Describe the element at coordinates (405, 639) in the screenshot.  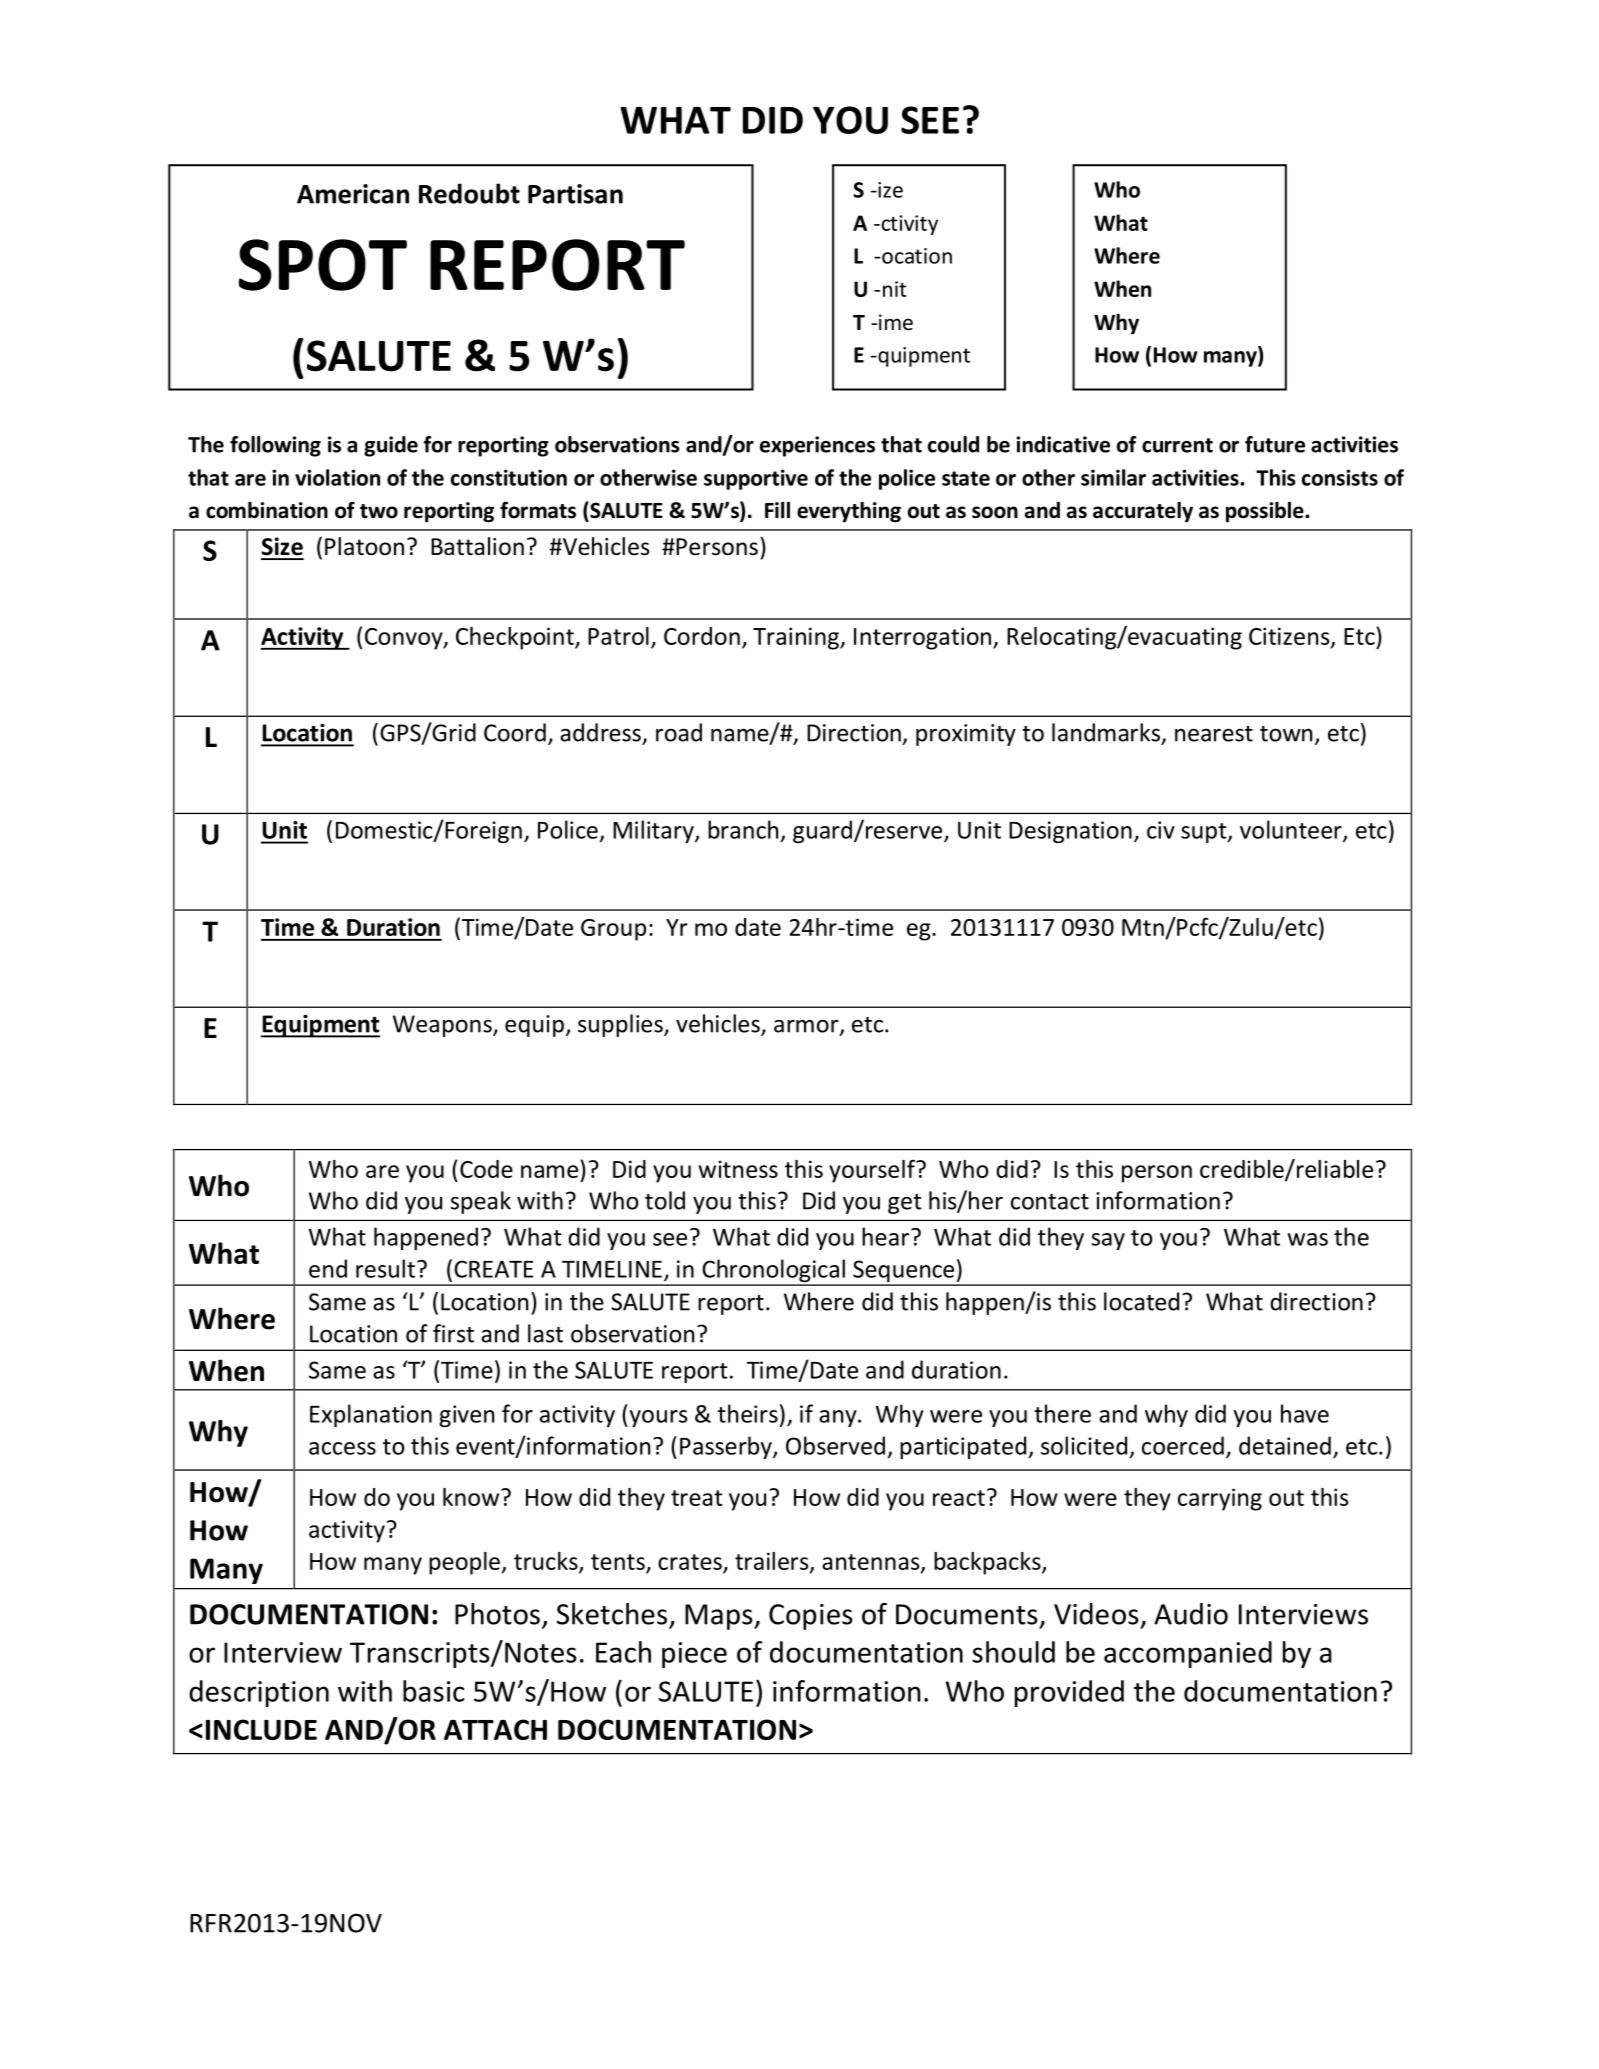
I see `Convoy` at that location.
